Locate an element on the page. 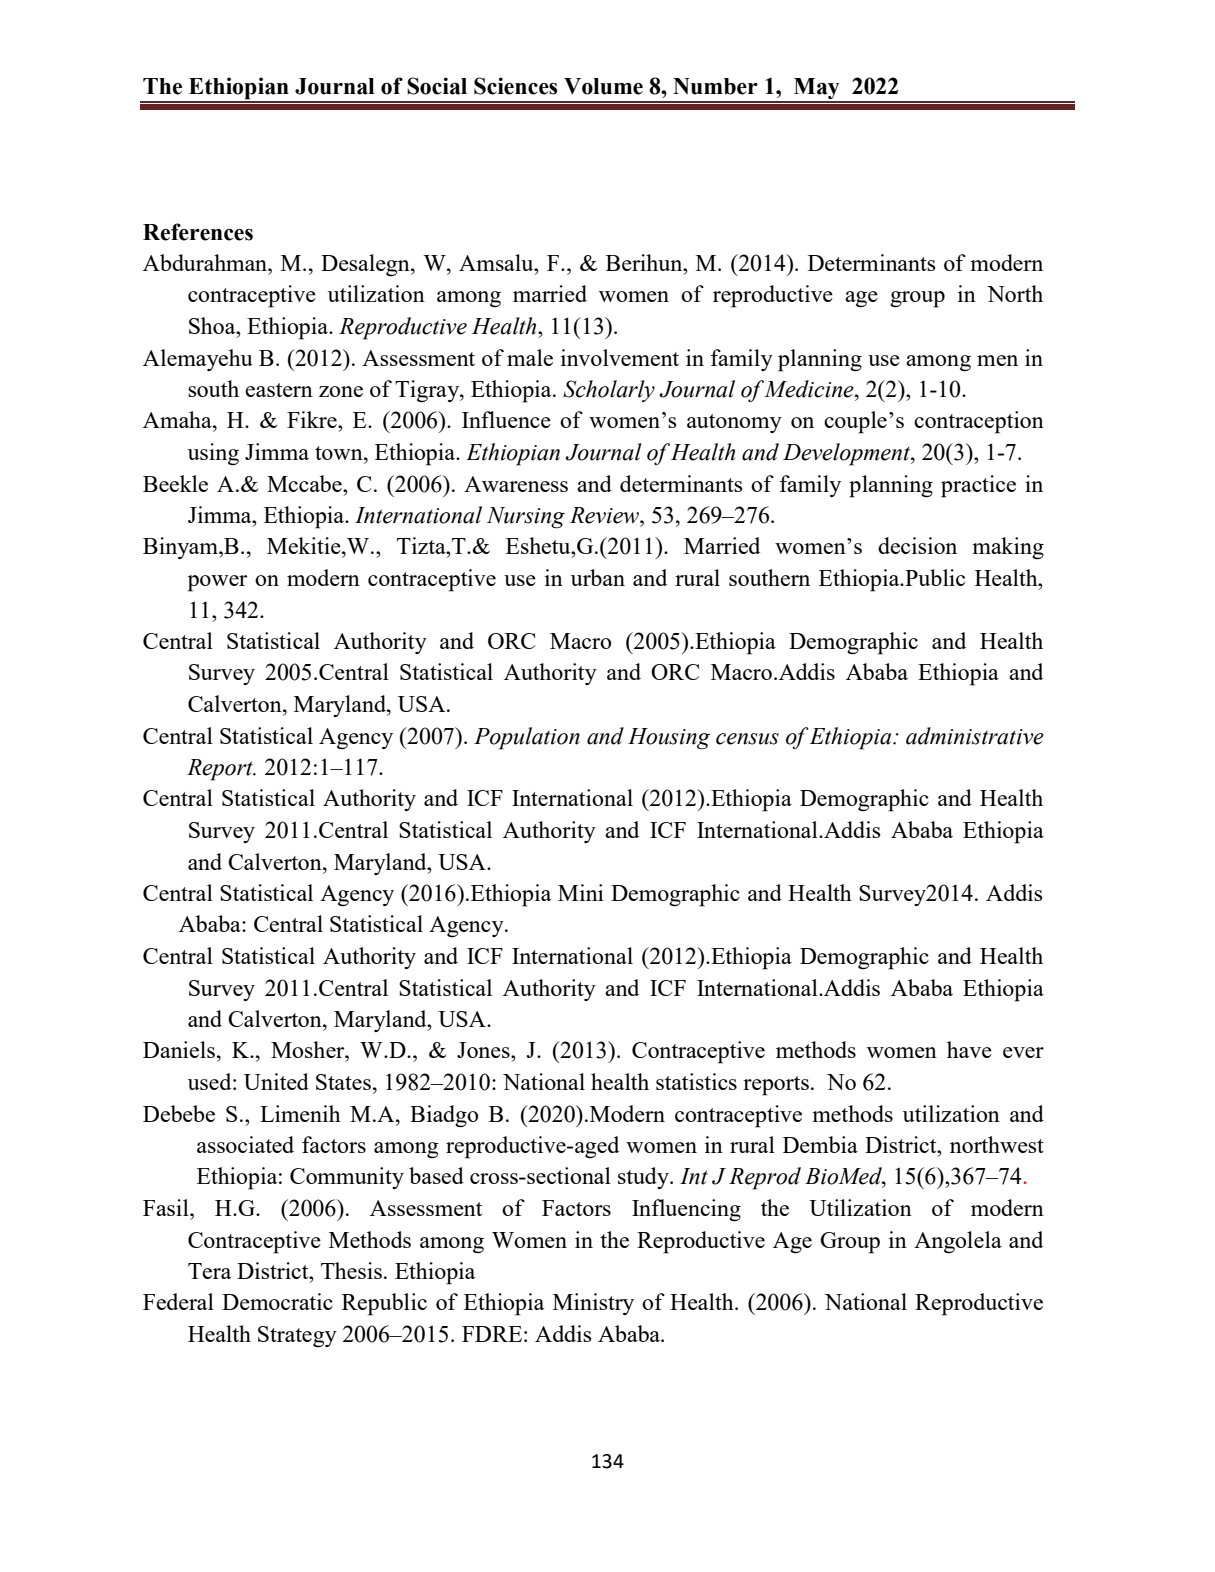 This page has height=1572, width=1215. Social is located at coordinates (437, 86).
